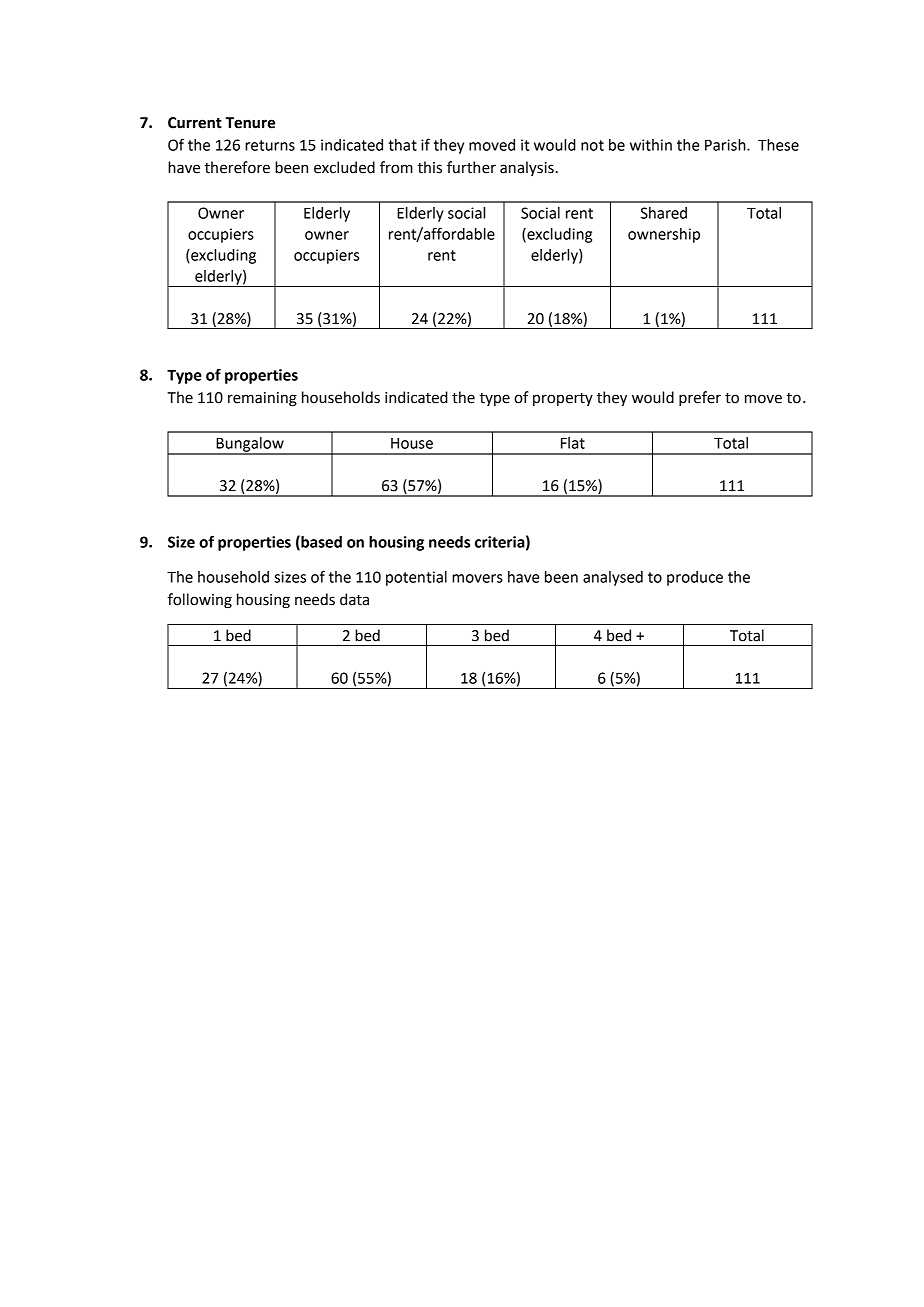 This document has height=1307, width=924. I want to click on prefer, so click(700, 398).
